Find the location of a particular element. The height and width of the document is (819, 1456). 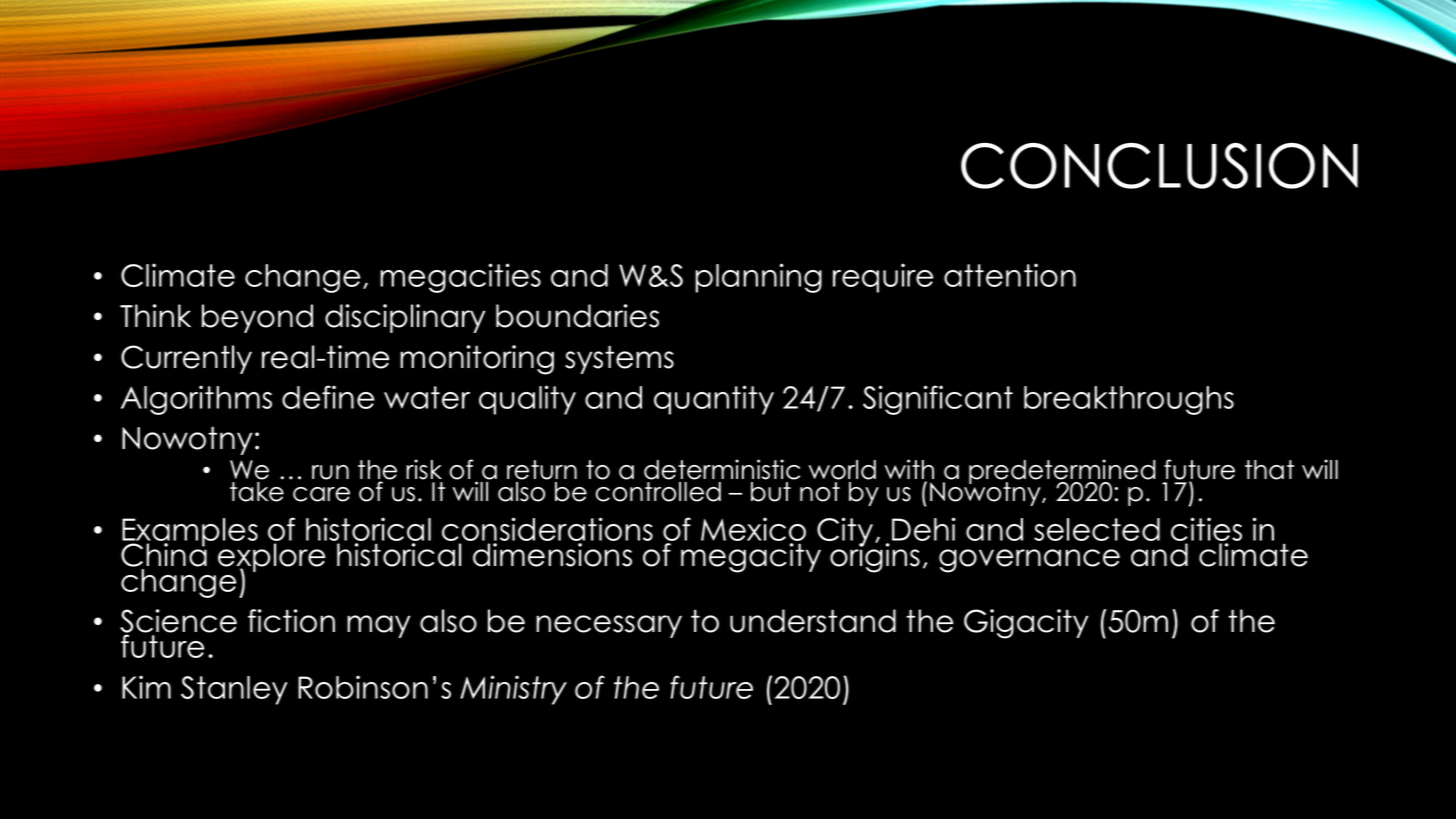

Ministry is located at coordinates (513, 690).
